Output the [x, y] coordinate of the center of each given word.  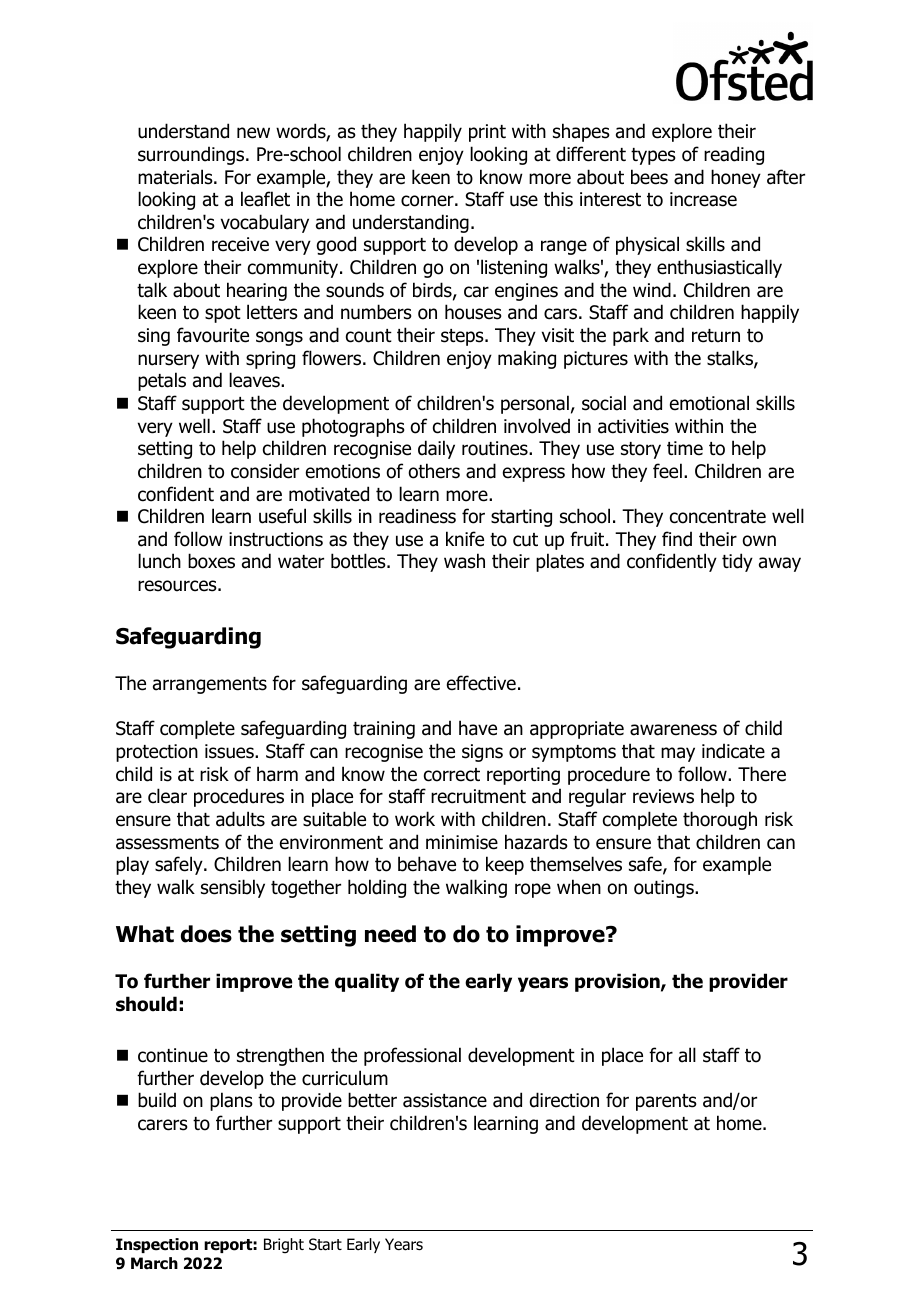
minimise [462, 842]
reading [734, 155]
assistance [445, 1100]
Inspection [157, 1245]
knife [465, 539]
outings [665, 889]
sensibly [233, 888]
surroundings [192, 155]
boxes [211, 561]
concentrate [718, 517]
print [487, 133]
